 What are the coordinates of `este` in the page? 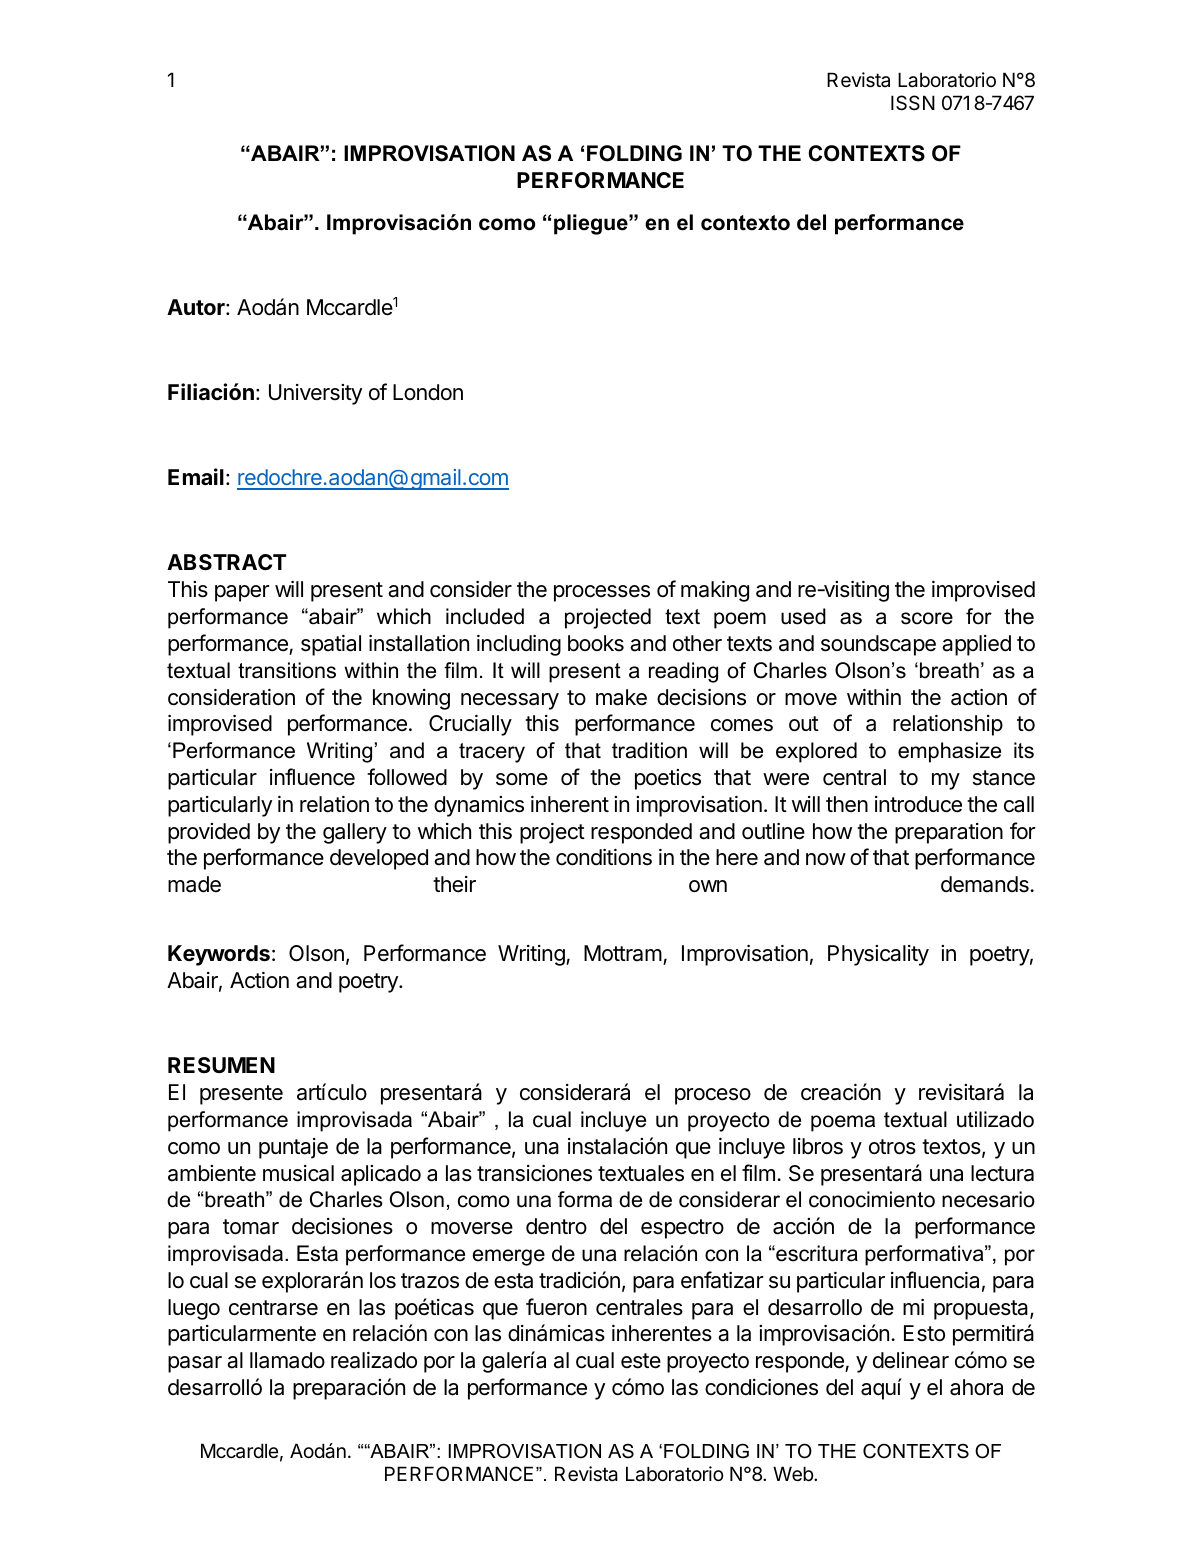 It's located at (641, 1361).
